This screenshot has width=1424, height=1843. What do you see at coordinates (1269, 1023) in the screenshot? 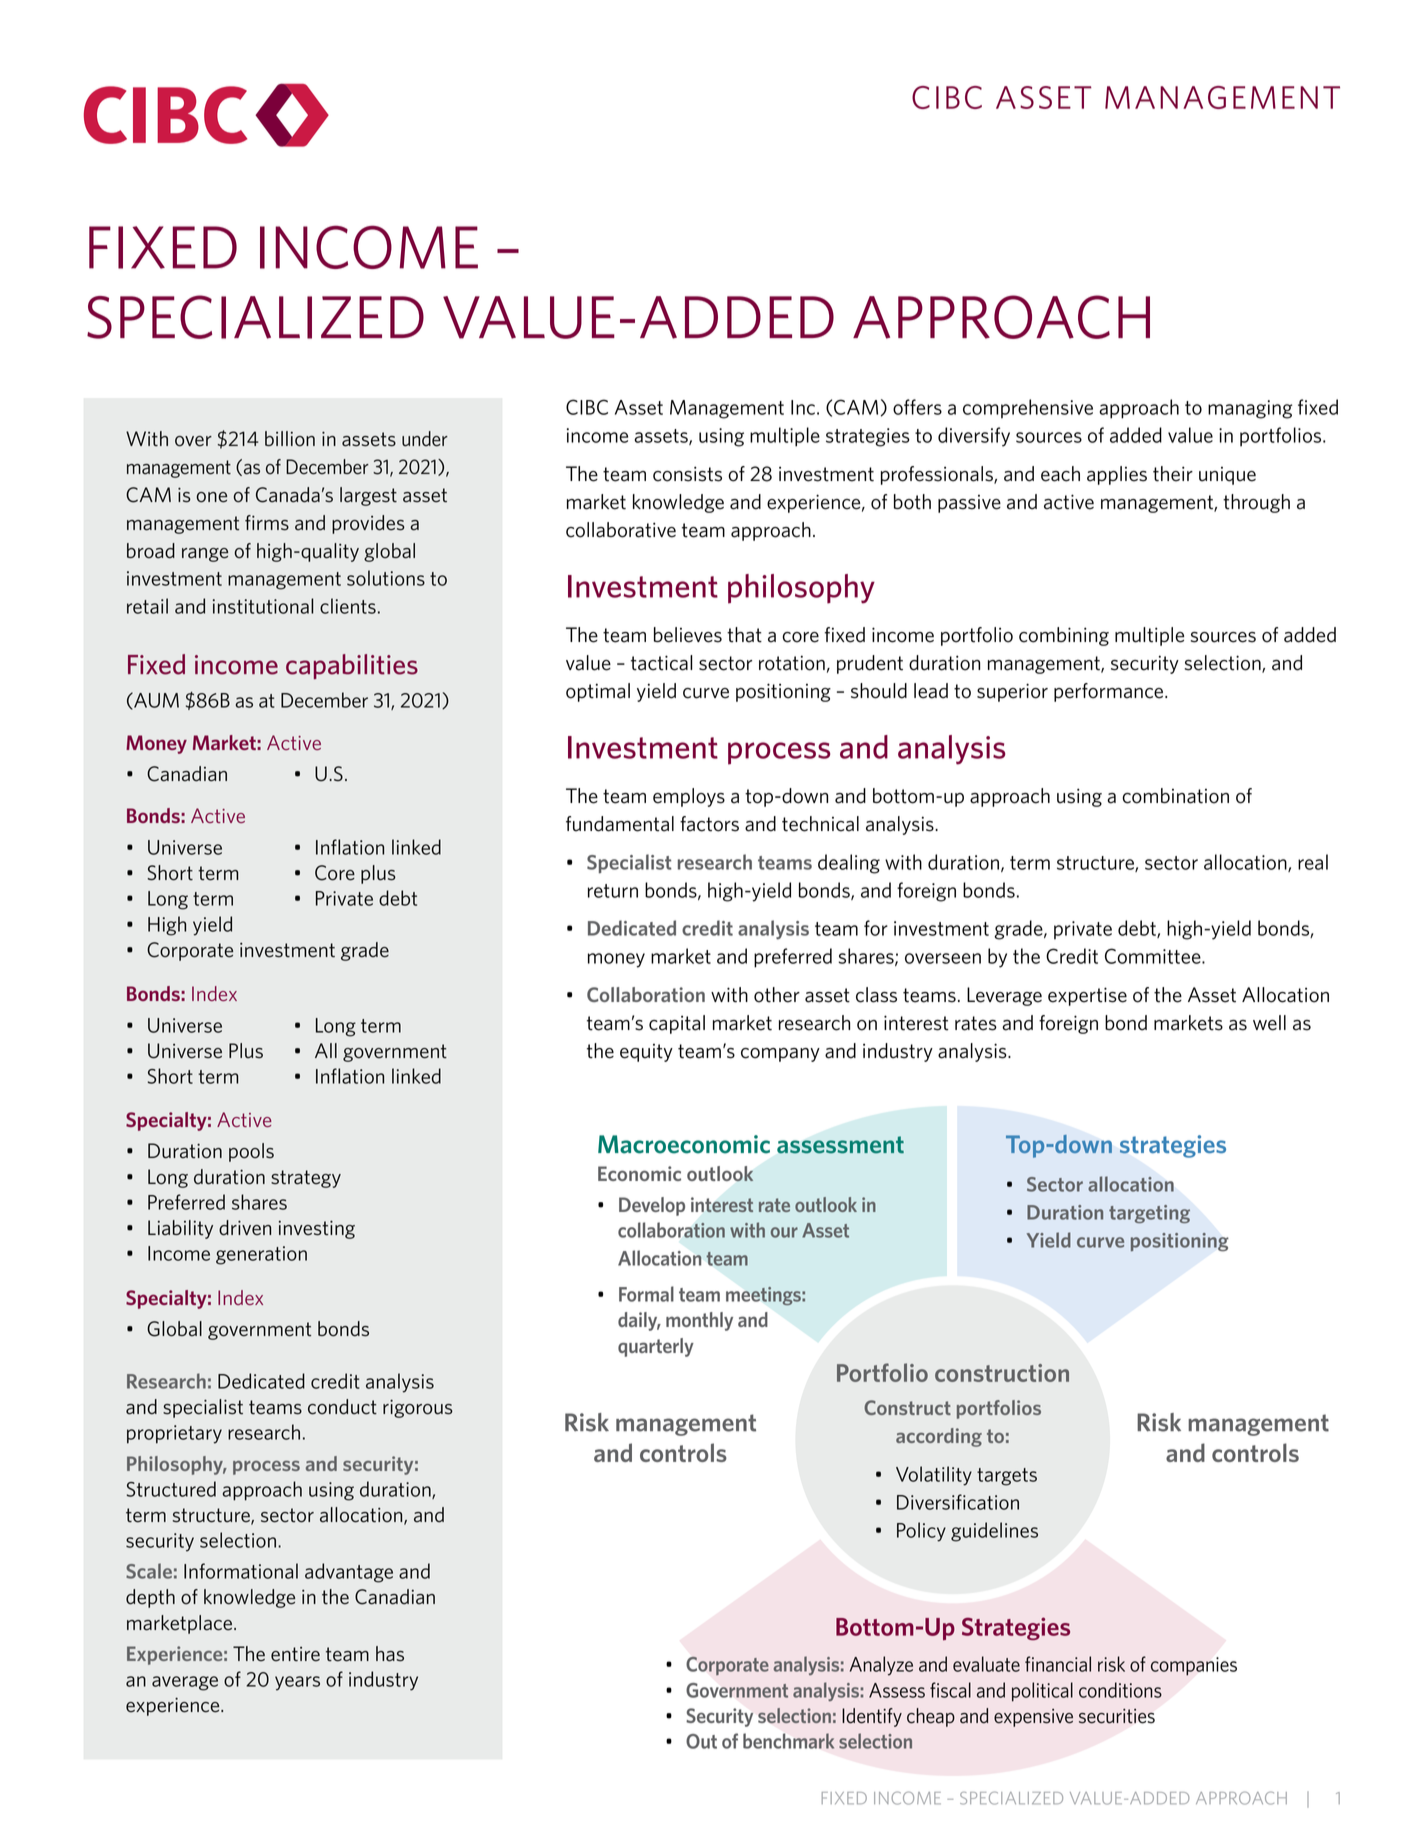
I see `well` at bounding box center [1269, 1023].
